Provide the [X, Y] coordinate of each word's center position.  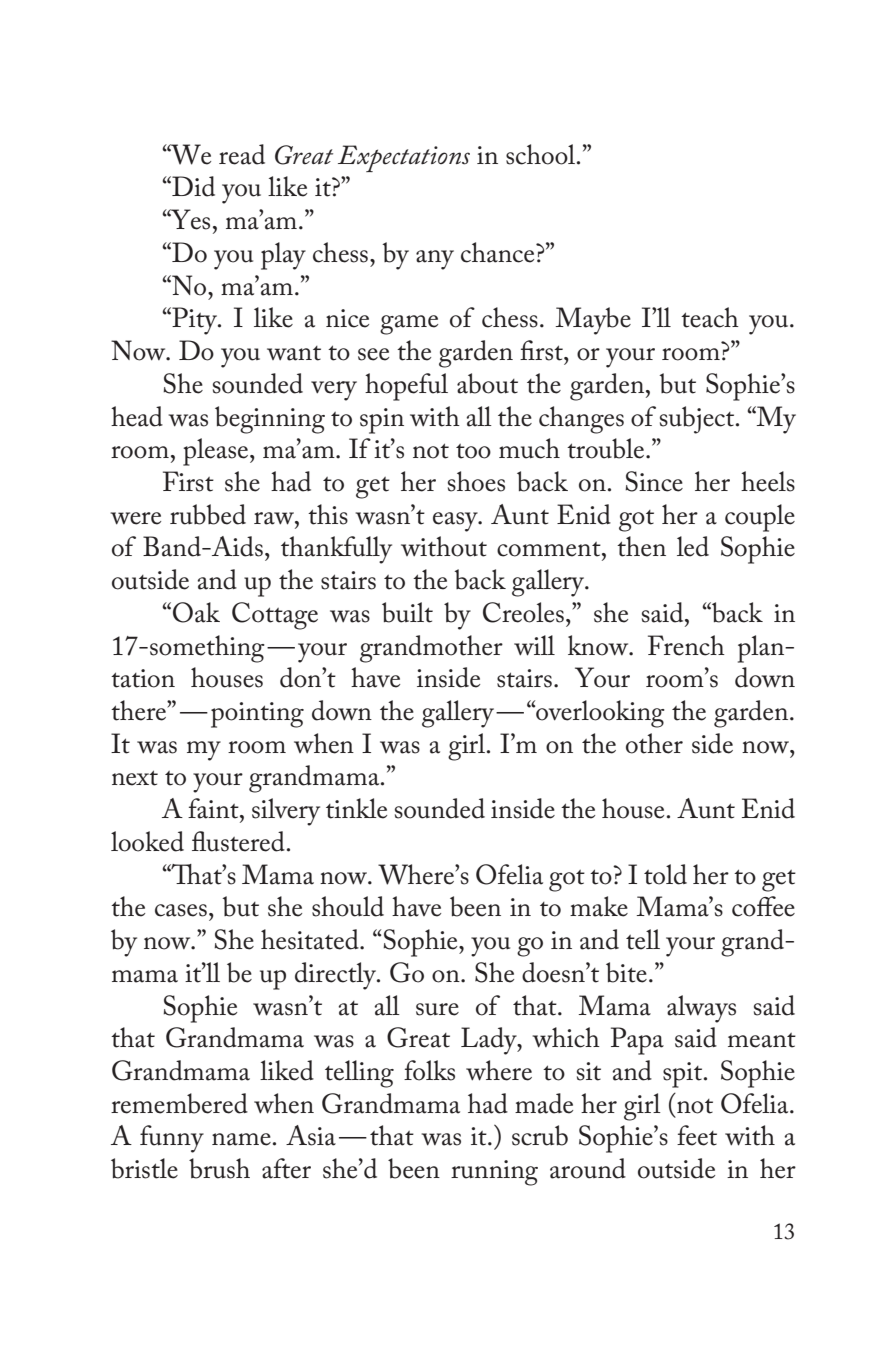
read [242, 154]
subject [698, 420]
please [217, 452]
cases [181, 910]
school [542, 154]
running [494, 1173]
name [241, 1139]
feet [697, 1135]
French [686, 645]
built [407, 612]
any [435, 260]
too [473, 451]
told [665, 874]
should [348, 906]
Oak [196, 612]
